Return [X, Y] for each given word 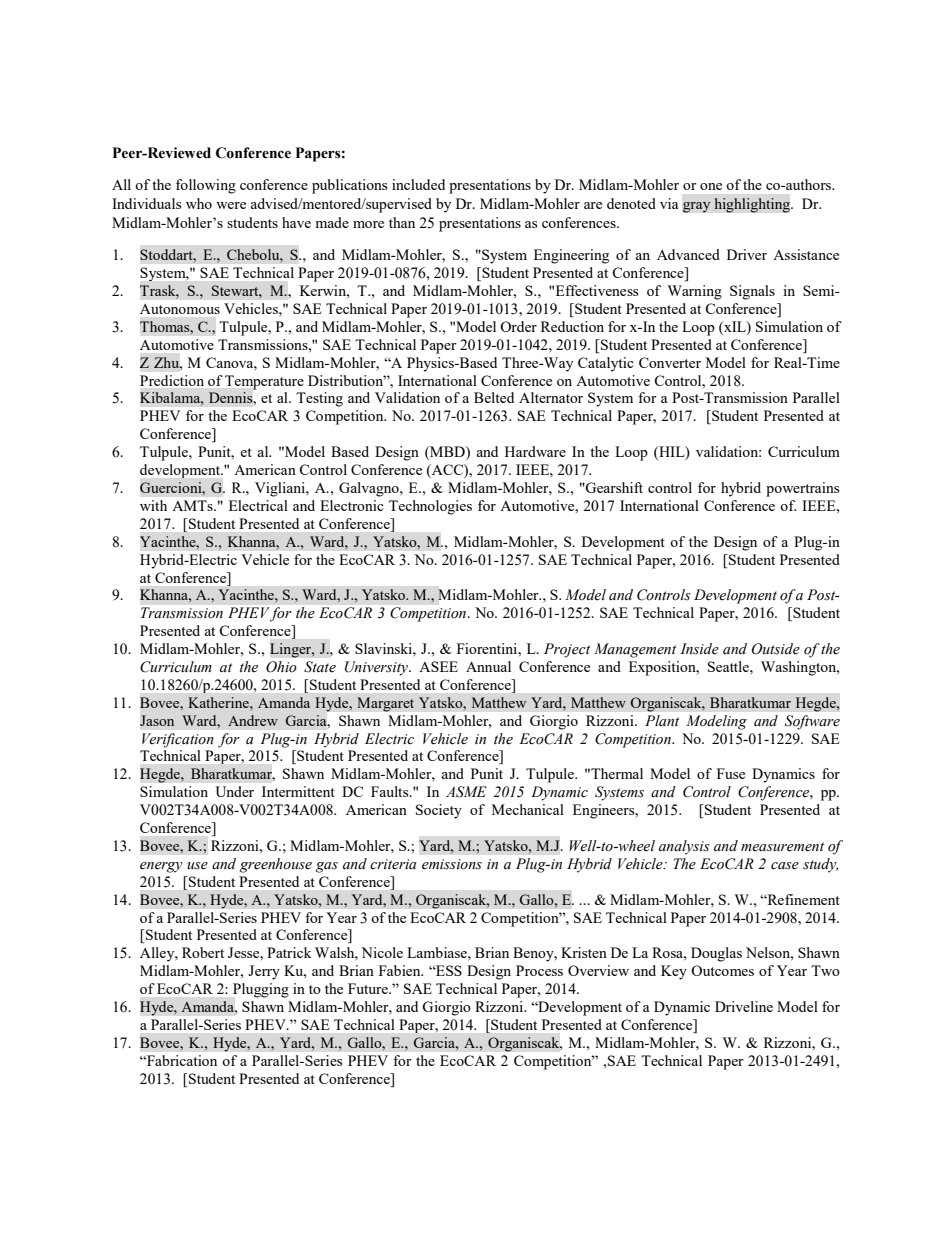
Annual [488, 666]
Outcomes [722, 970]
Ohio [281, 667]
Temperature [264, 382]
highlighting [753, 205]
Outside [776, 649]
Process [539, 970]
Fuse [731, 773]
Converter [670, 362]
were [231, 205]
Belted [494, 397]
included [418, 184]
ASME [466, 792]
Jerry [264, 972]
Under [234, 791]
